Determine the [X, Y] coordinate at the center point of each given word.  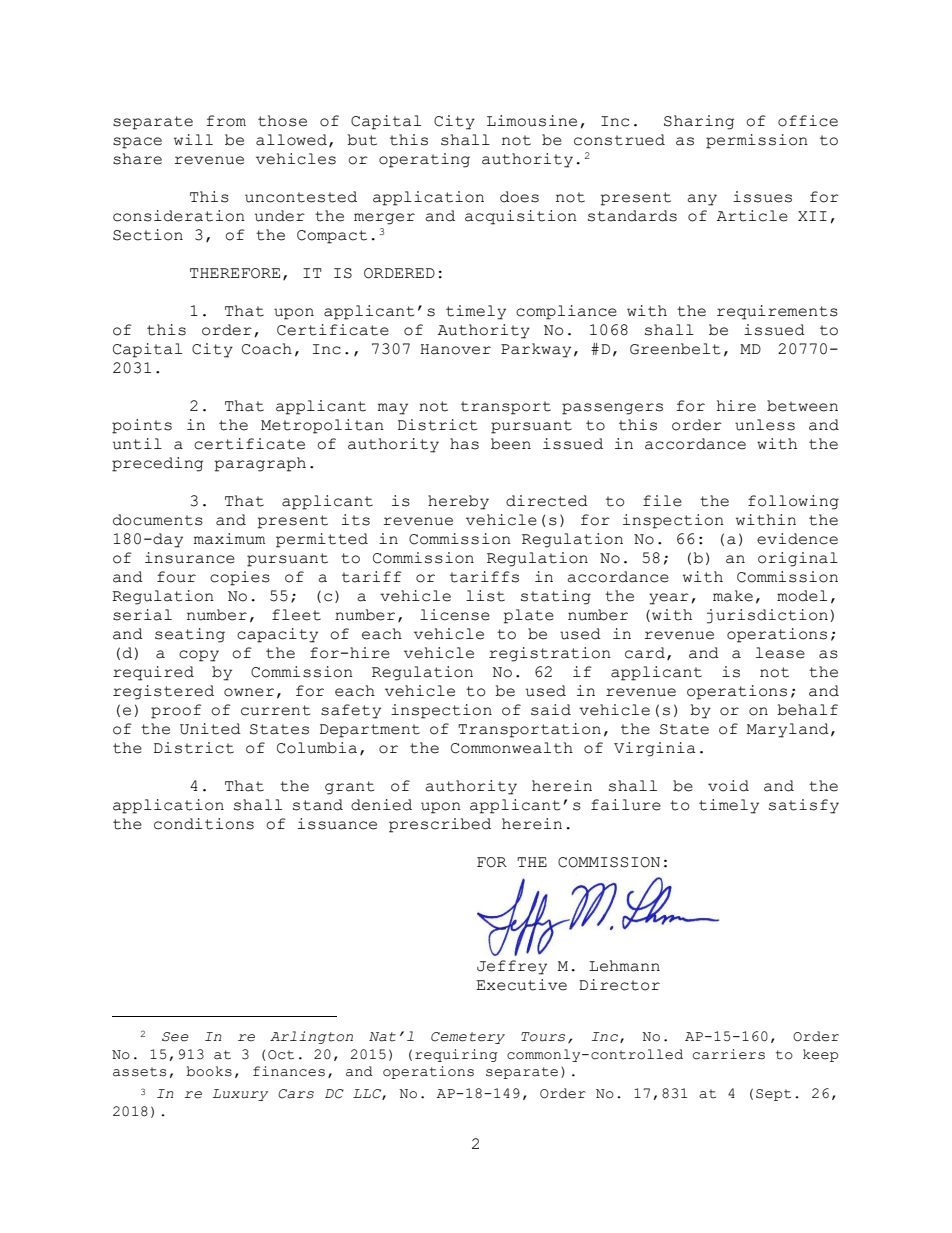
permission [757, 141]
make [733, 596]
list [485, 596]
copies [240, 578]
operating [424, 160]
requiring [456, 1055]
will [193, 139]
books [209, 1071]
